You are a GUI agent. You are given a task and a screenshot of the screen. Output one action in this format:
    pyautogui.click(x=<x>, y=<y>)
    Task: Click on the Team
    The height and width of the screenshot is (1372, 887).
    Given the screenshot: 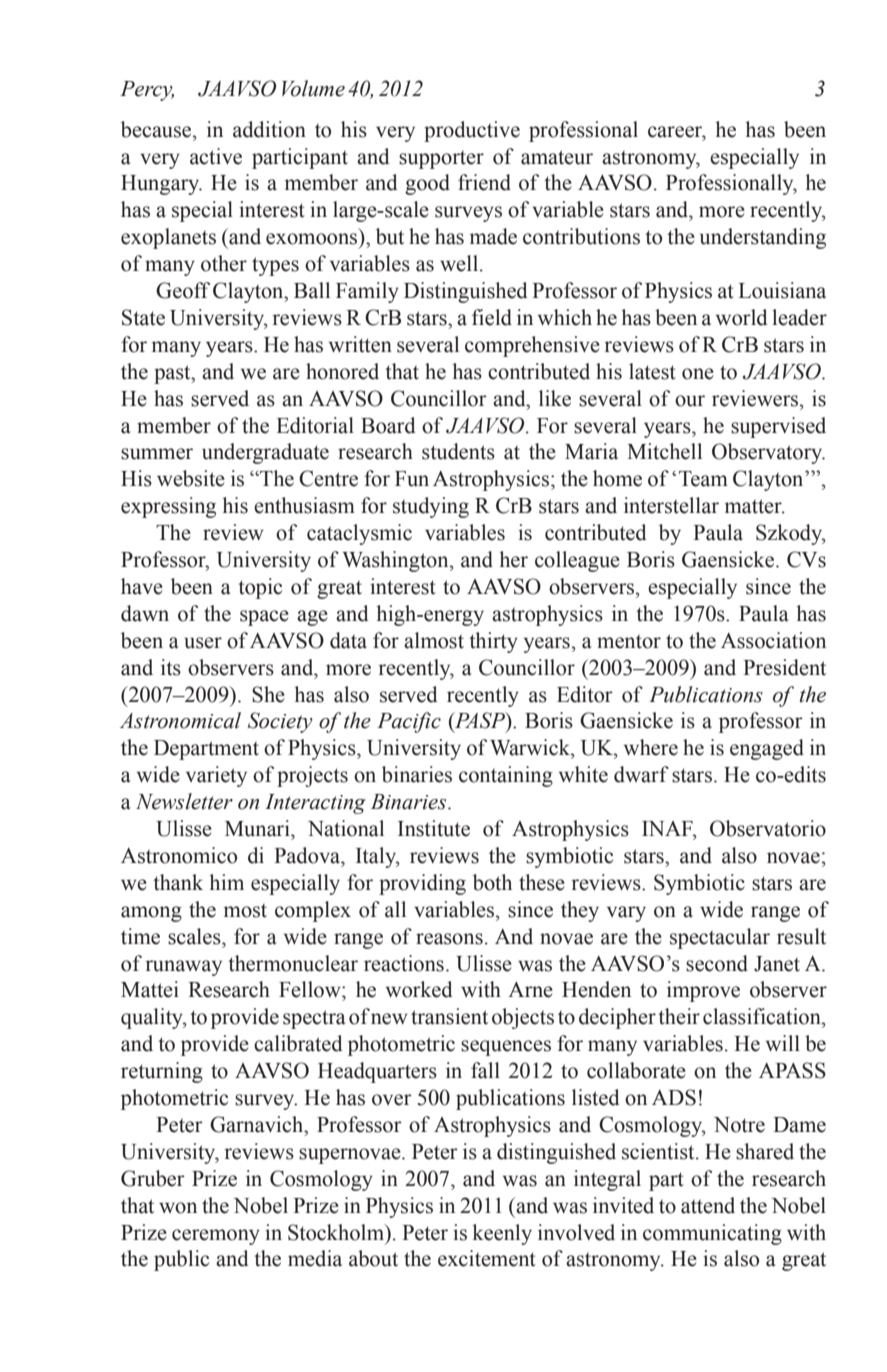 What is the action you would take?
    pyautogui.click(x=703, y=479)
